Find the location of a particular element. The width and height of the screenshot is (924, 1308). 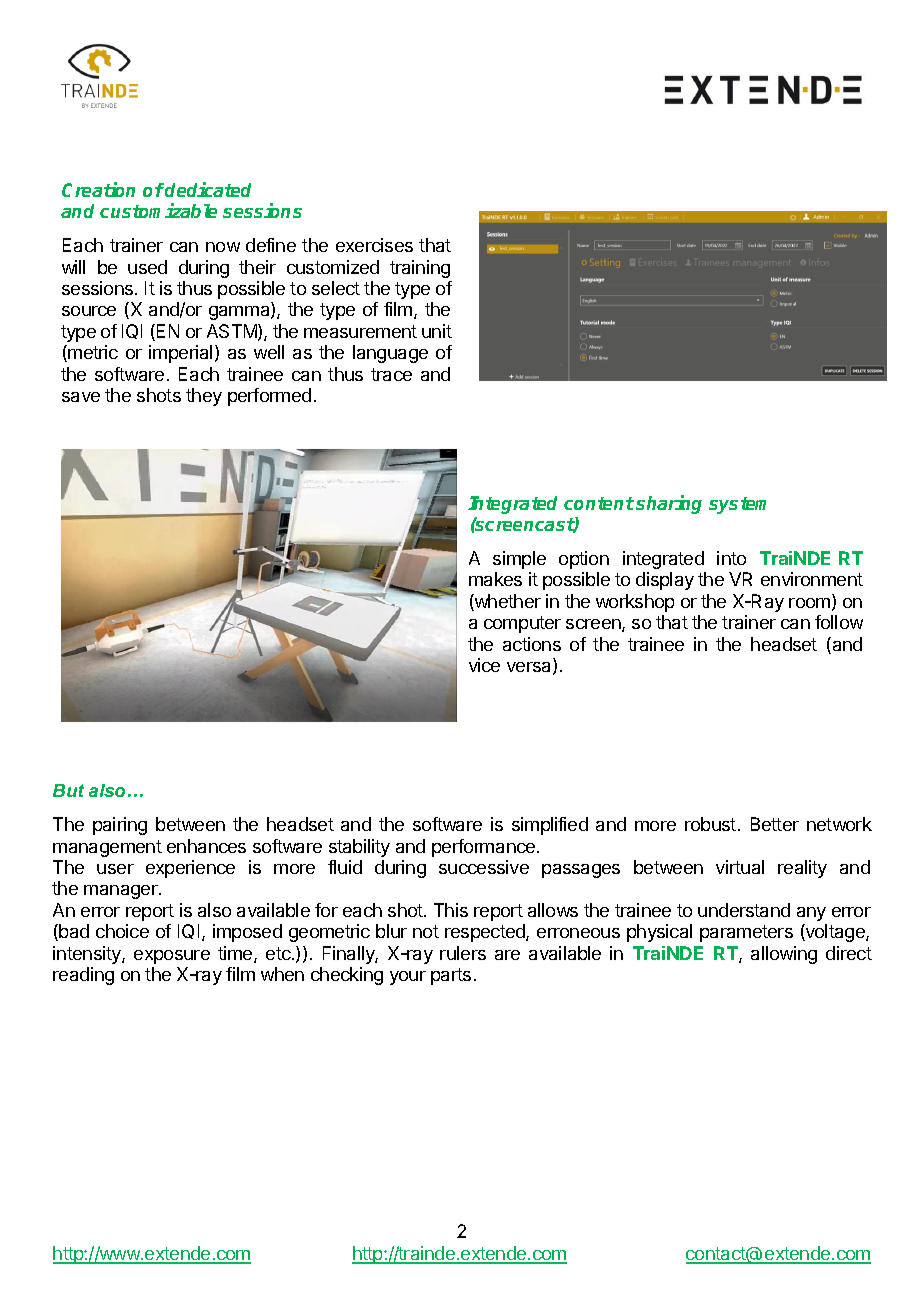

simple is located at coordinates (519, 560).
